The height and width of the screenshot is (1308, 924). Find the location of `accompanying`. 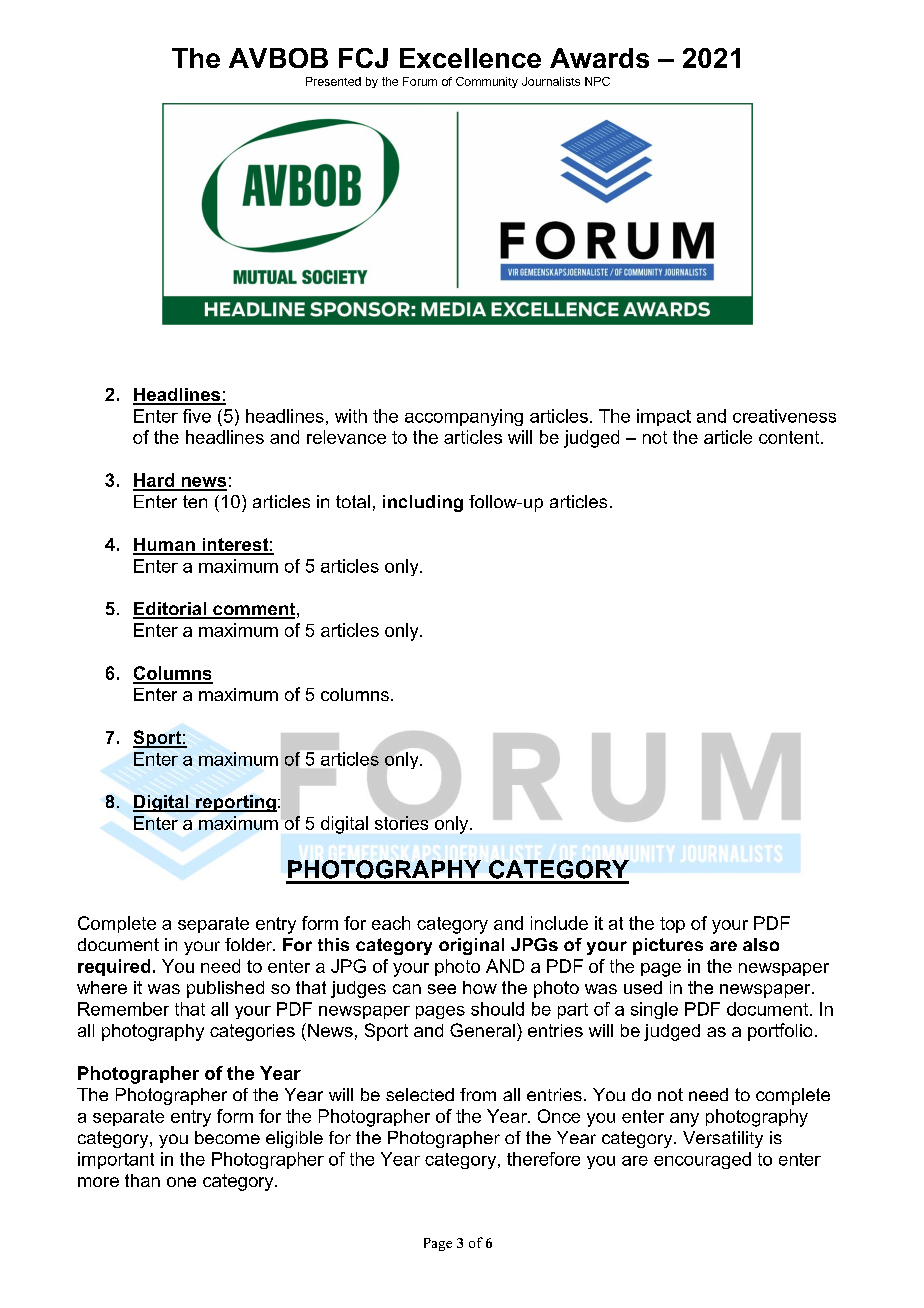

accompanying is located at coordinates (464, 417).
